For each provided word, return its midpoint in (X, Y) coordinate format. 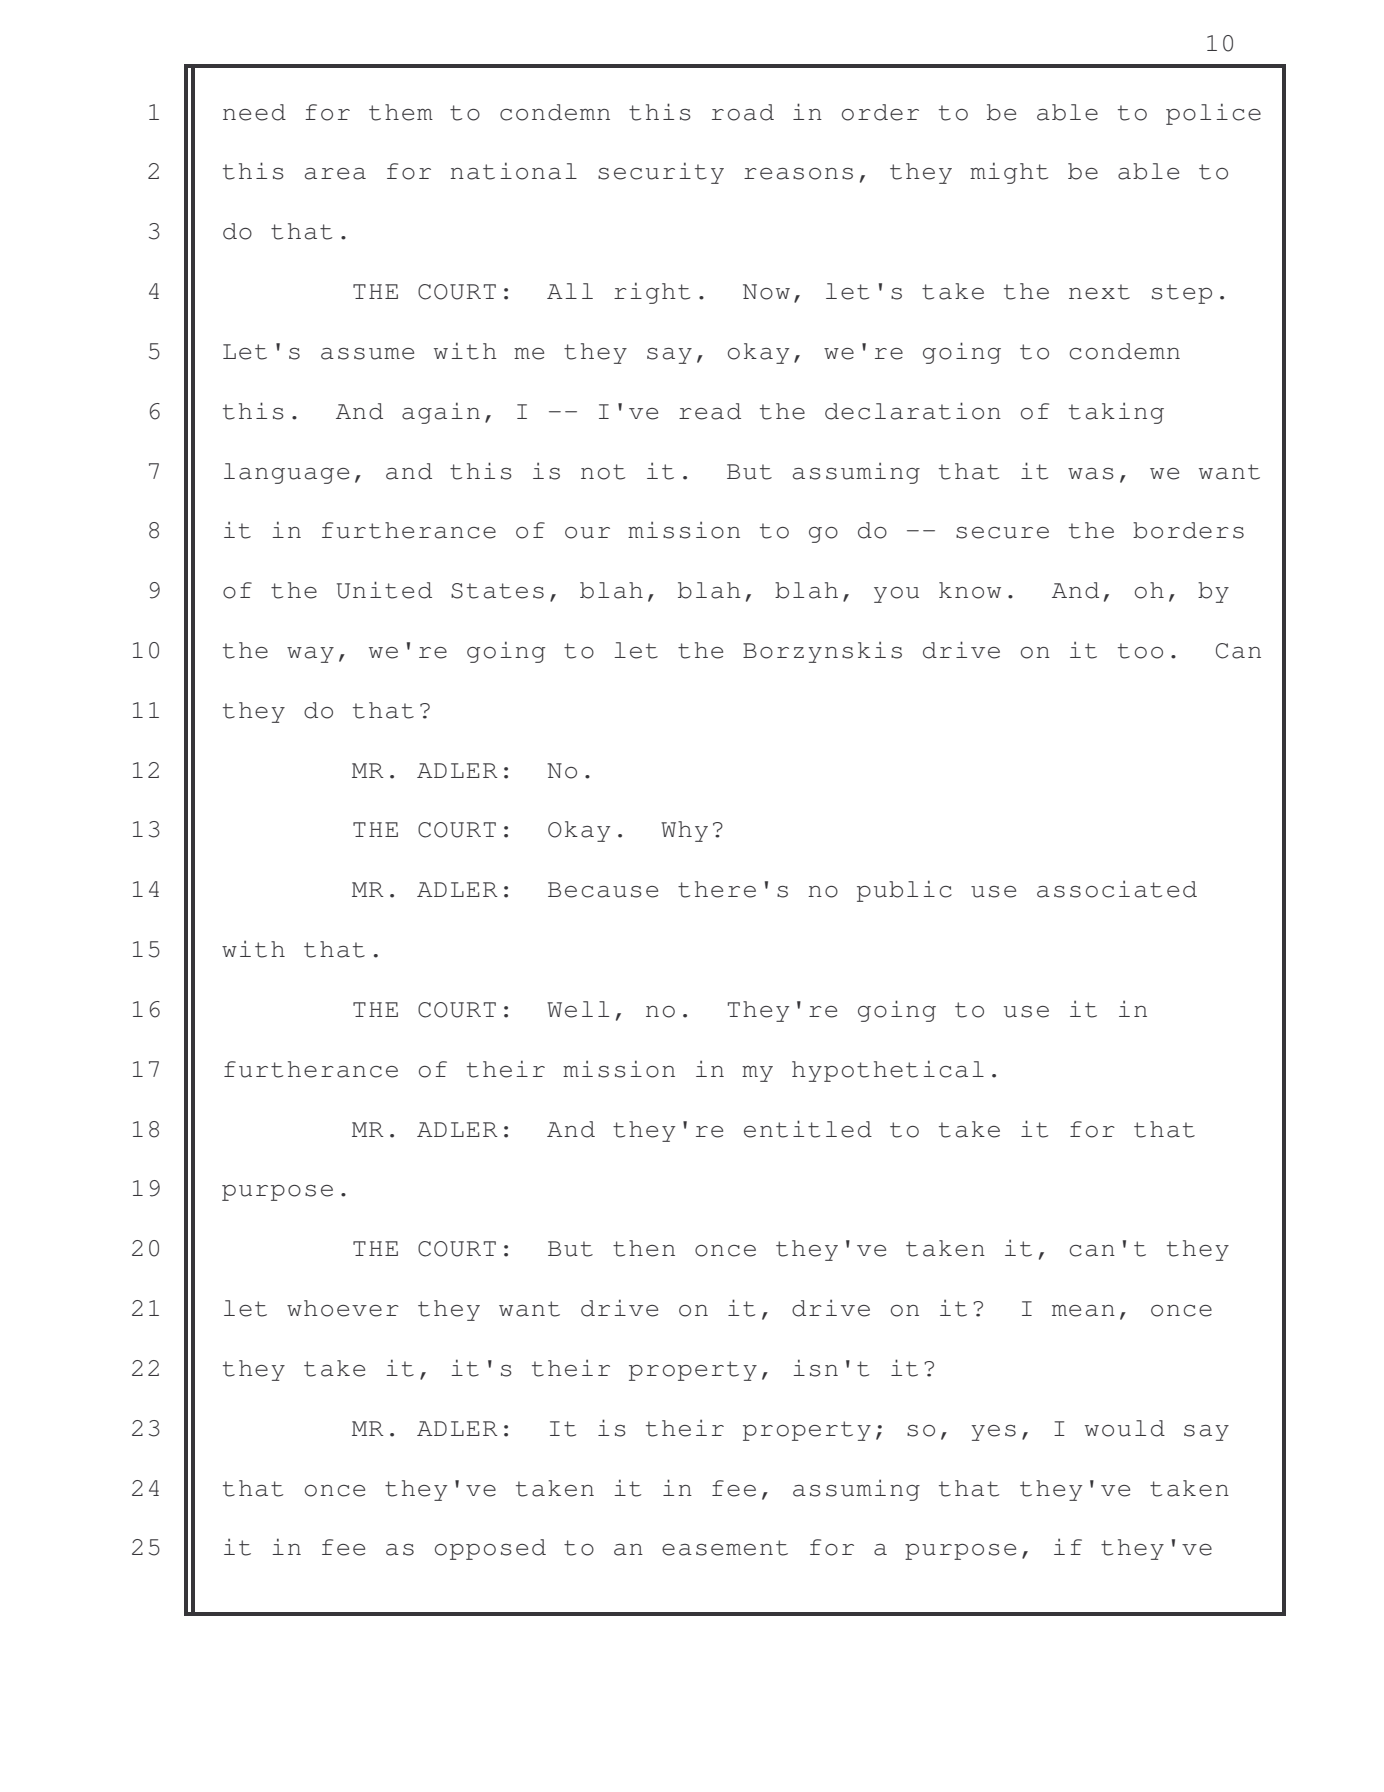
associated (1117, 889)
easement (725, 1548)
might (1009, 173)
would (1125, 1428)
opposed (490, 1549)
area (335, 174)
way (310, 655)
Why (684, 831)
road (743, 112)
